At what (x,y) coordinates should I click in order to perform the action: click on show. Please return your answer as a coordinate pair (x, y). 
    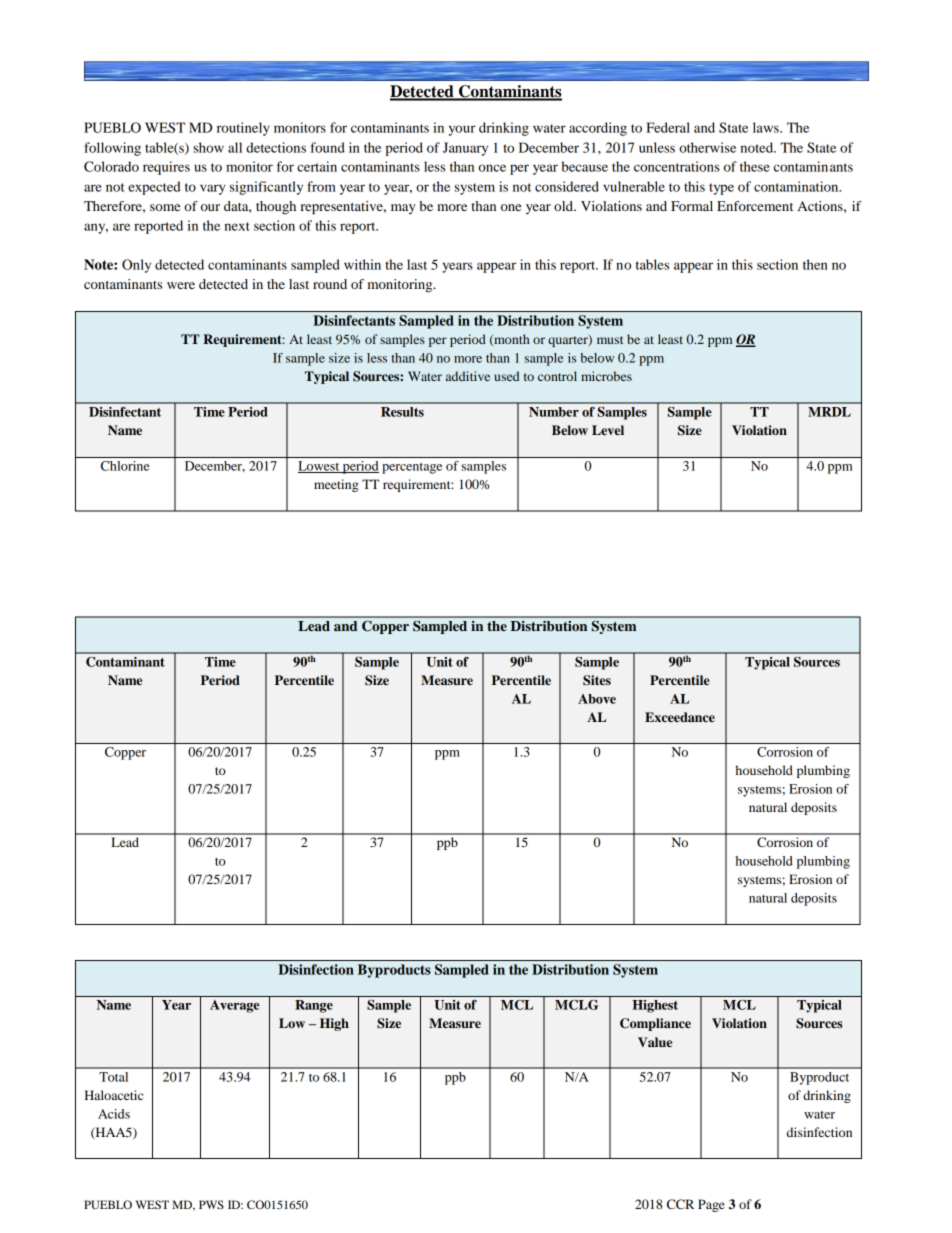
    Looking at the image, I should click on (208, 147).
